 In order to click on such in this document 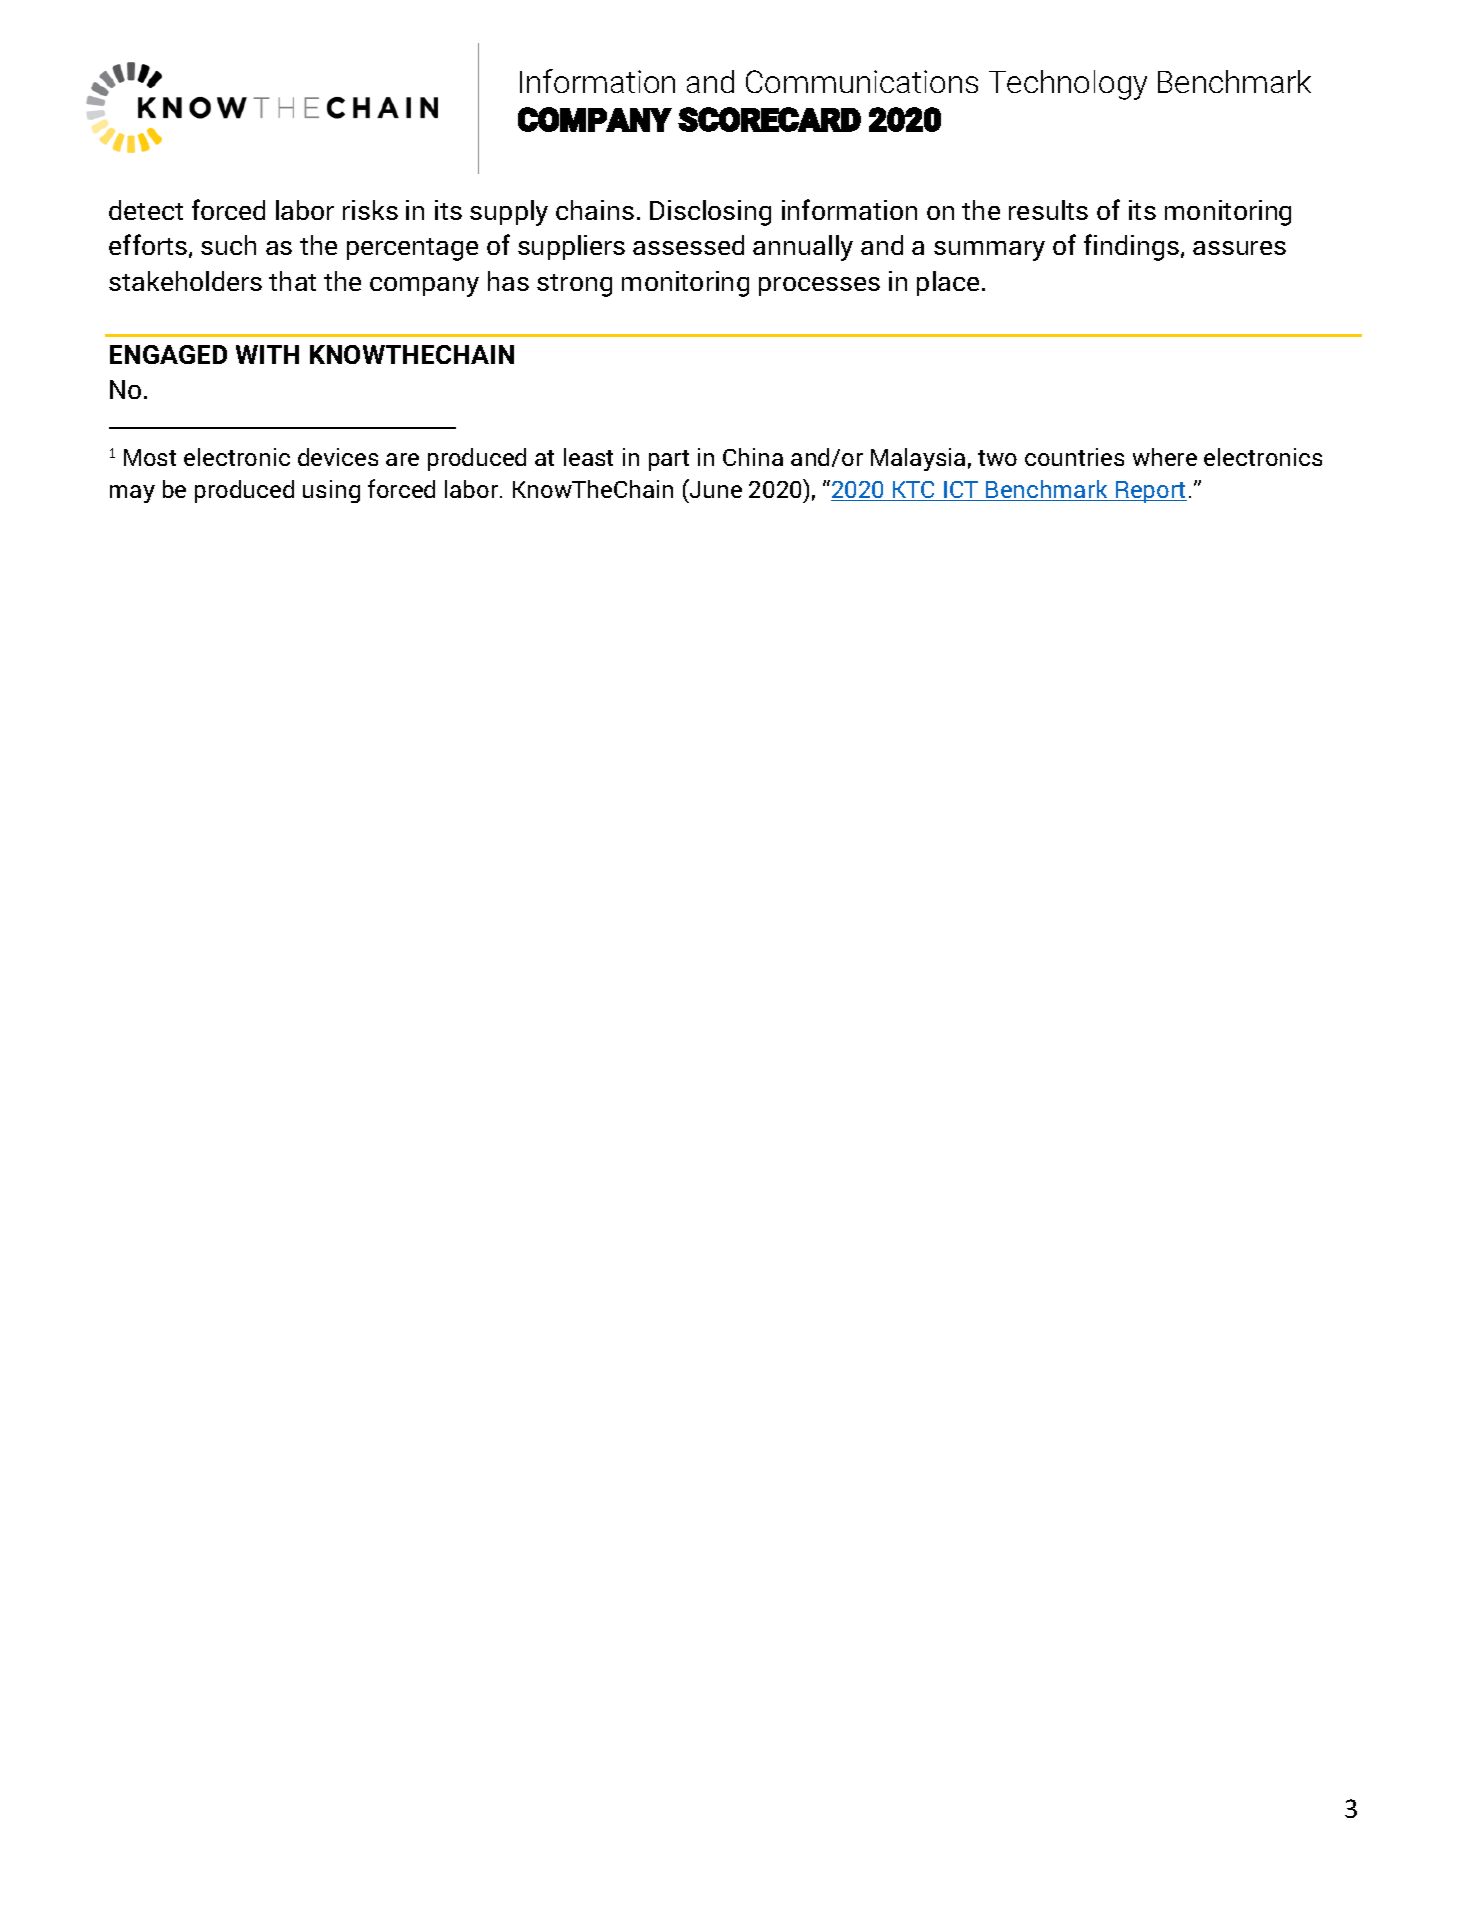, I will do `click(228, 245)`.
